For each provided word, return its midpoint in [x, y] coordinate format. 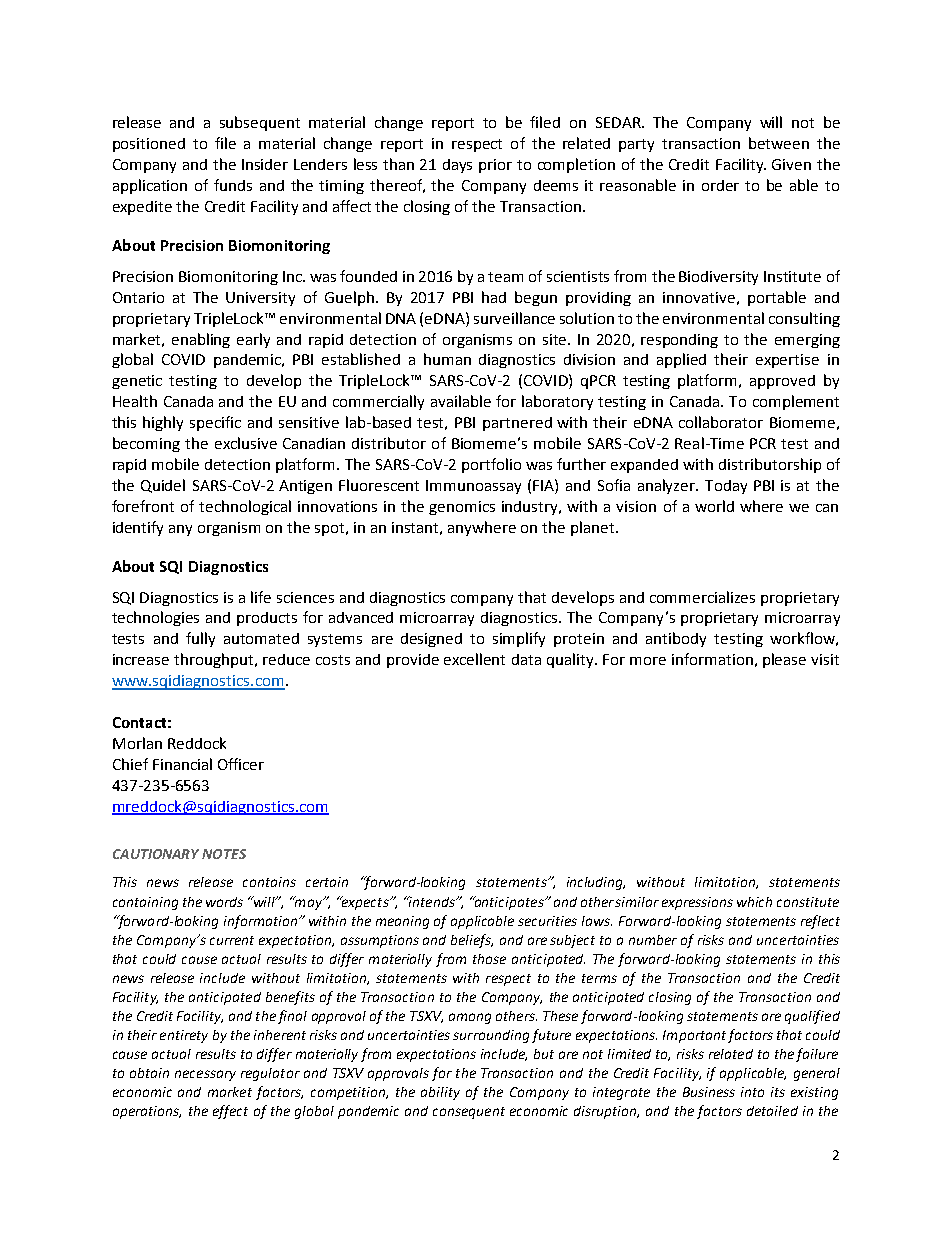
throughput [215, 660]
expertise [787, 361]
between [779, 143]
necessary [205, 1075]
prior [495, 166]
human [447, 359]
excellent [474, 659]
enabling [201, 340]
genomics [462, 508]
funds [233, 185]
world [714, 506]
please [784, 660]
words [224, 902]
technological [245, 507]
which [754, 902]
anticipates [509, 903]
